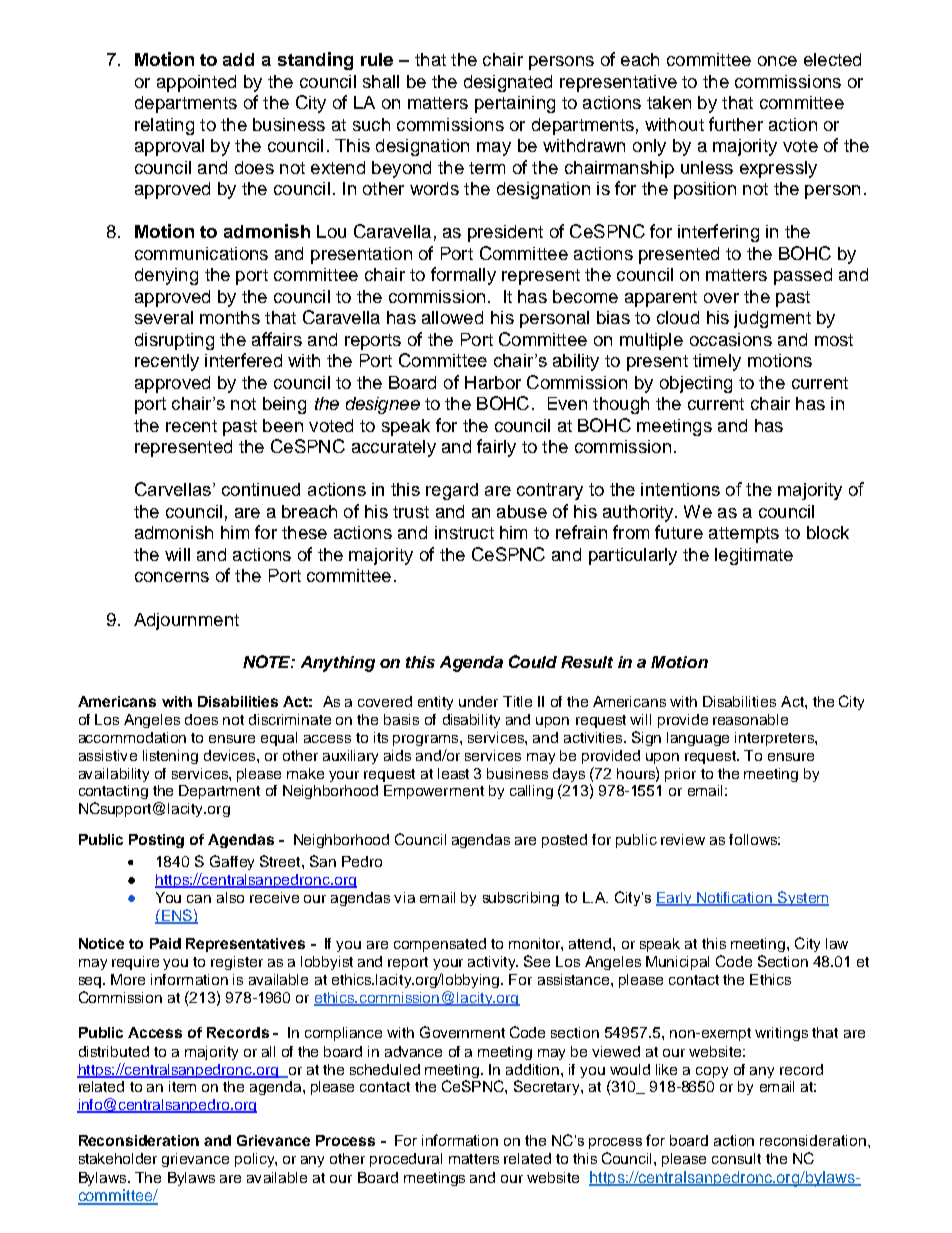 The width and height of the page is (952, 1233). I want to click on listening, so click(170, 757).
